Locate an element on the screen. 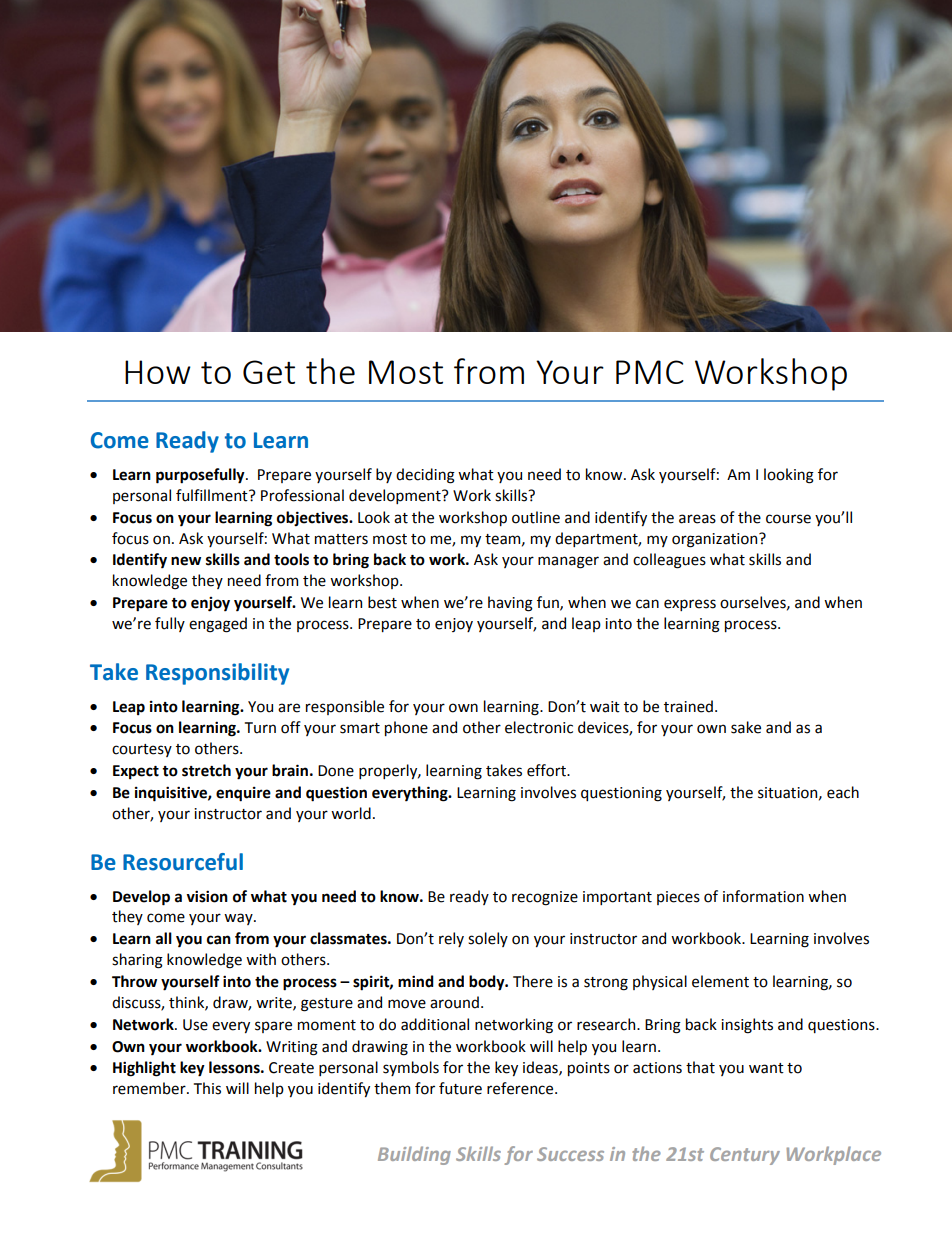 This screenshot has width=952, height=1233. express is located at coordinates (690, 605).
